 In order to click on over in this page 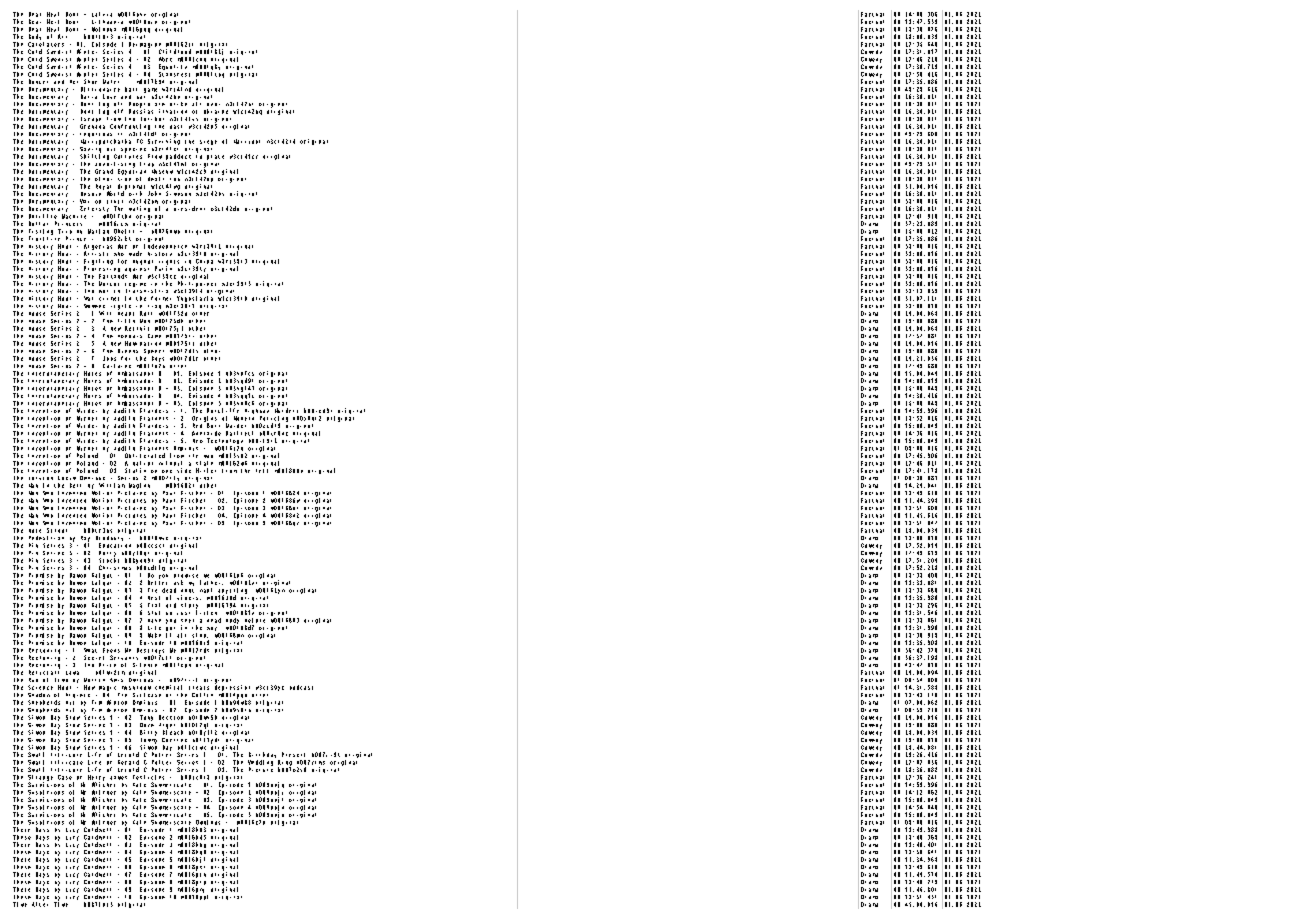, I will do `click(213, 104)`.
